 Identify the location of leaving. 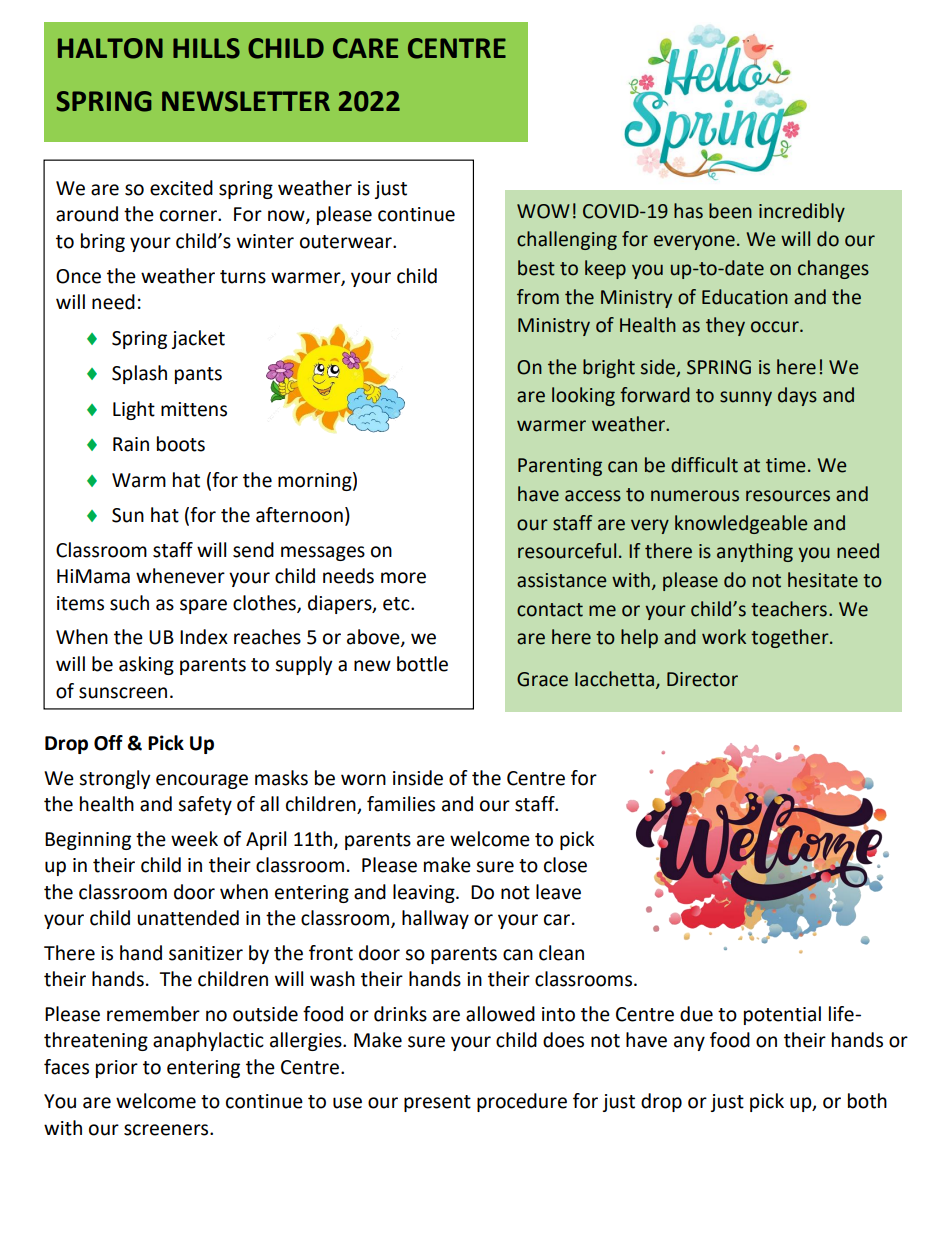
(425, 893).
